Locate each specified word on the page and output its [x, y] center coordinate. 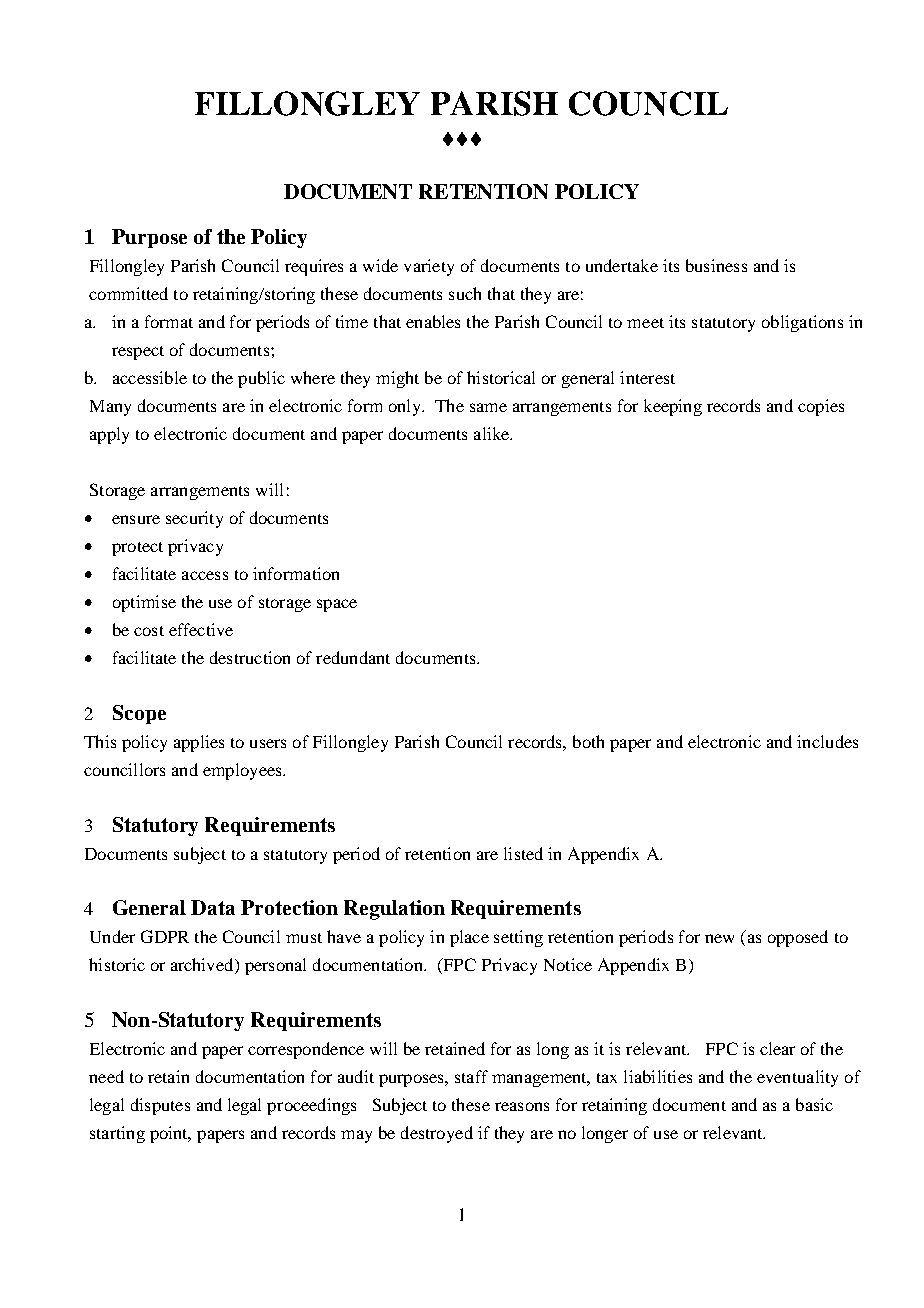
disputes [160, 1106]
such [465, 293]
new [719, 938]
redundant [353, 657]
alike [493, 433]
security [194, 519]
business [716, 265]
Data [213, 907]
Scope [139, 714]
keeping [673, 407]
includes [827, 741]
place [469, 938]
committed [128, 293]
